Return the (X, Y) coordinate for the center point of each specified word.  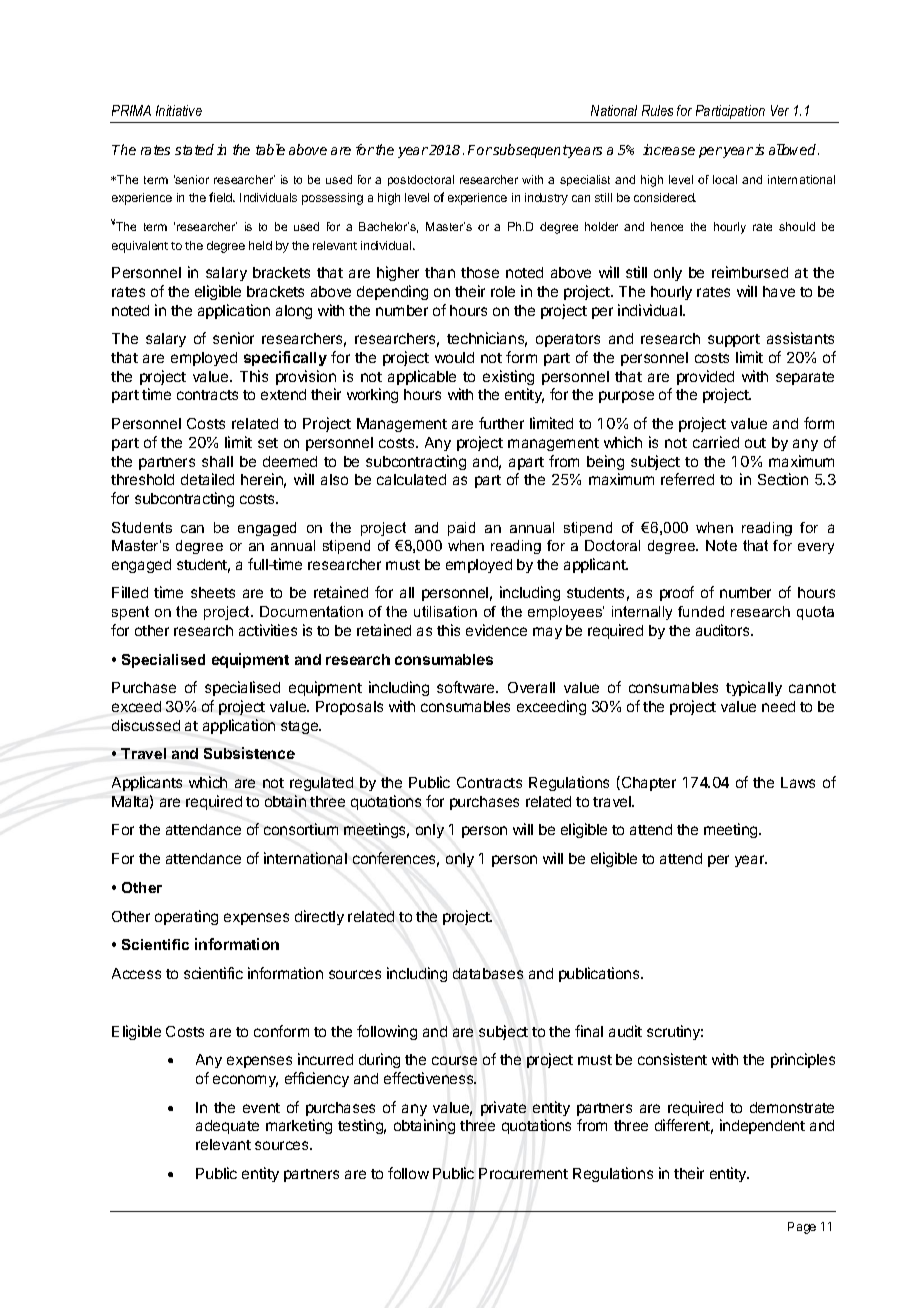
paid (461, 529)
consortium (301, 829)
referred (687, 479)
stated (194, 149)
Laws (798, 782)
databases (488, 973)
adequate (227, 1127)
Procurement (523, 1173)
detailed (207, 479)
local (725, 179)
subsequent (529, 151)
